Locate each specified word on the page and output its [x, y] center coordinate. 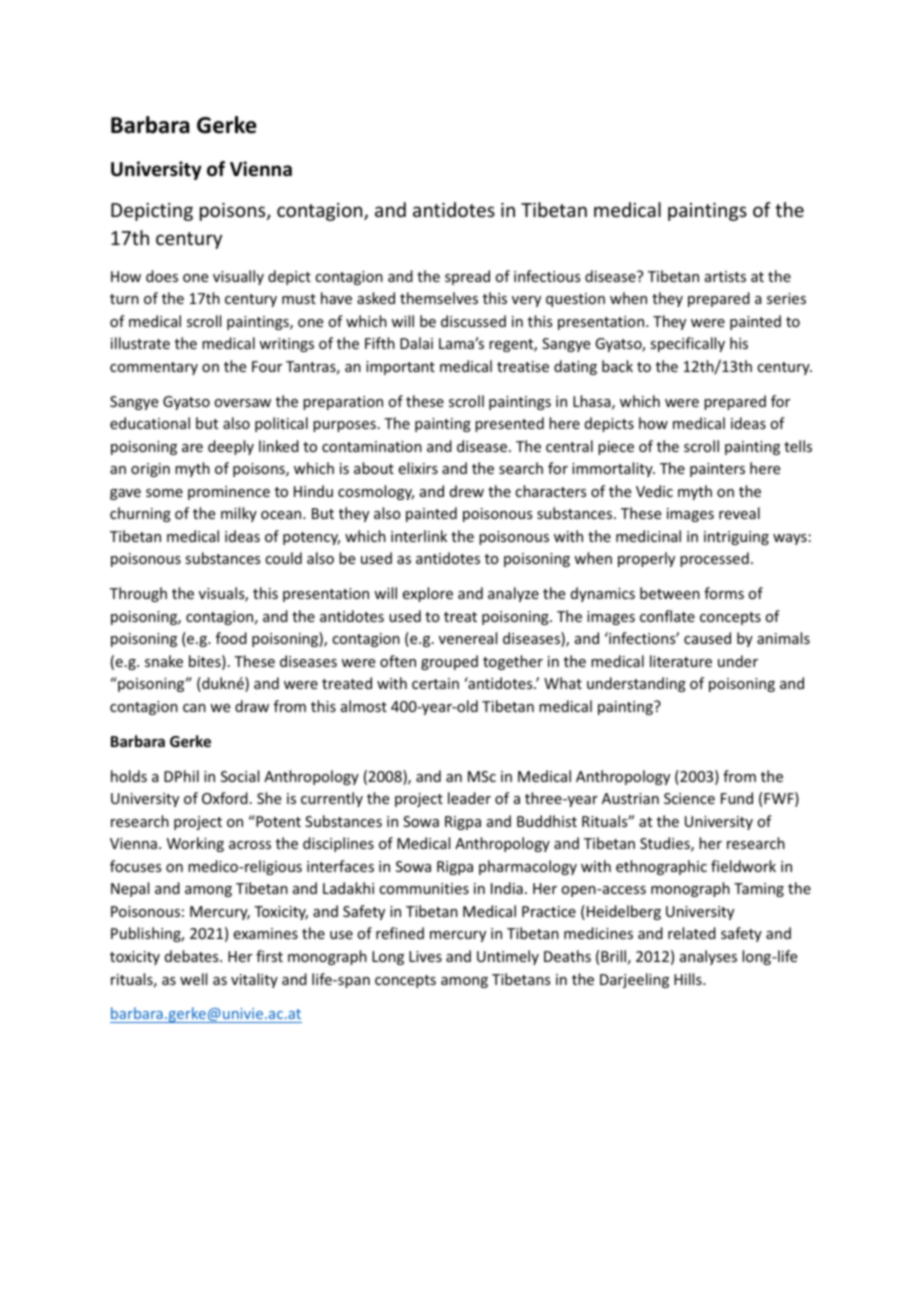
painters [717, 470]
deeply [231, 447]
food [231, 638]
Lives [425, 956]
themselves [439, 298]
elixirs [418, 468]
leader [469, 798]
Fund [737, 798]
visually [238, 277]
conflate [667, 616]
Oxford [225, 798]
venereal [468, 638]
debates [193, 956]
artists [725, 276]
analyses [708, 957]
